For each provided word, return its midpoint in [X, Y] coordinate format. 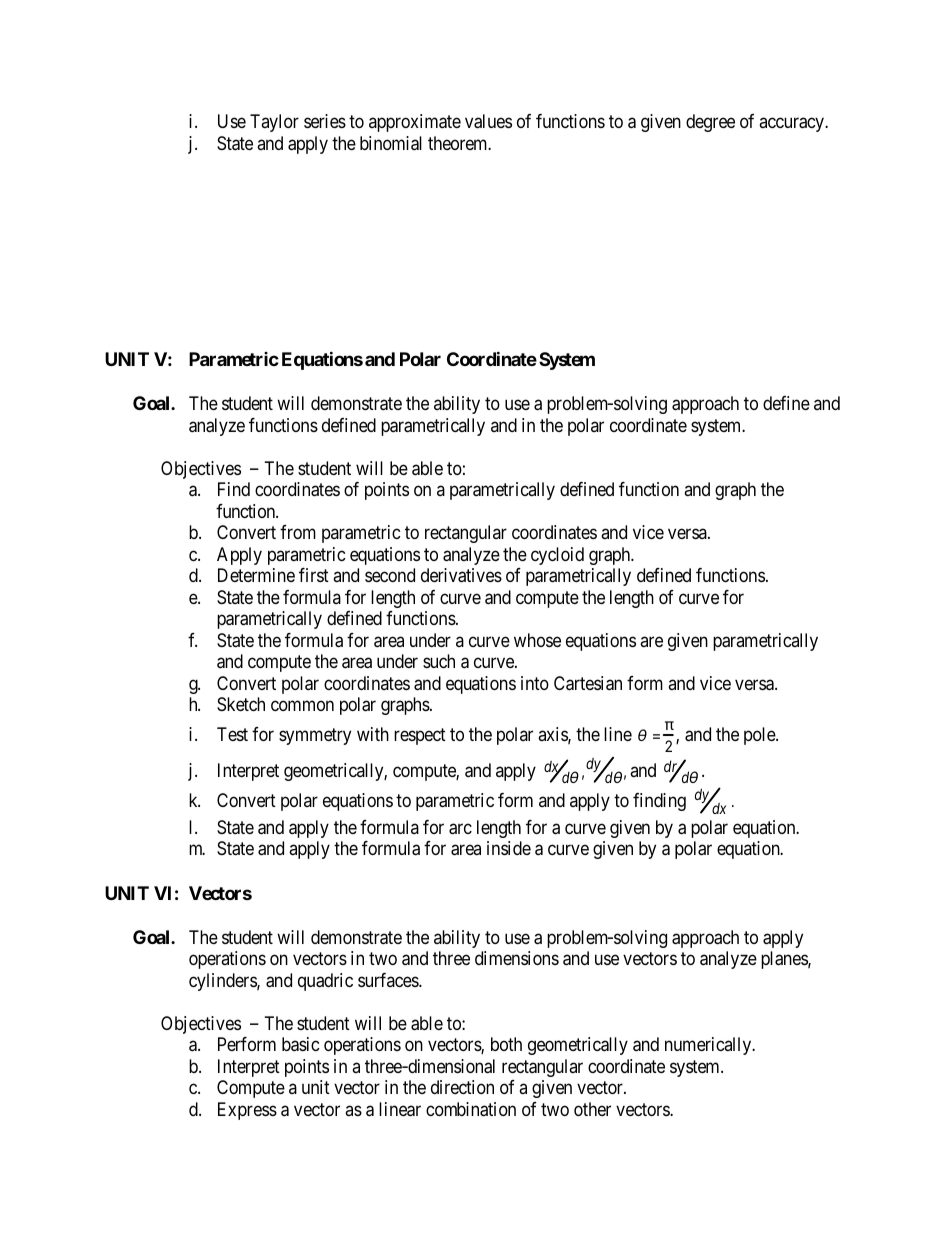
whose [537, 640]
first [314, 575]
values [488, 121]
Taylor [274, 123]
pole [760, 736]
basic [301, 1044]
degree [710, 123]
